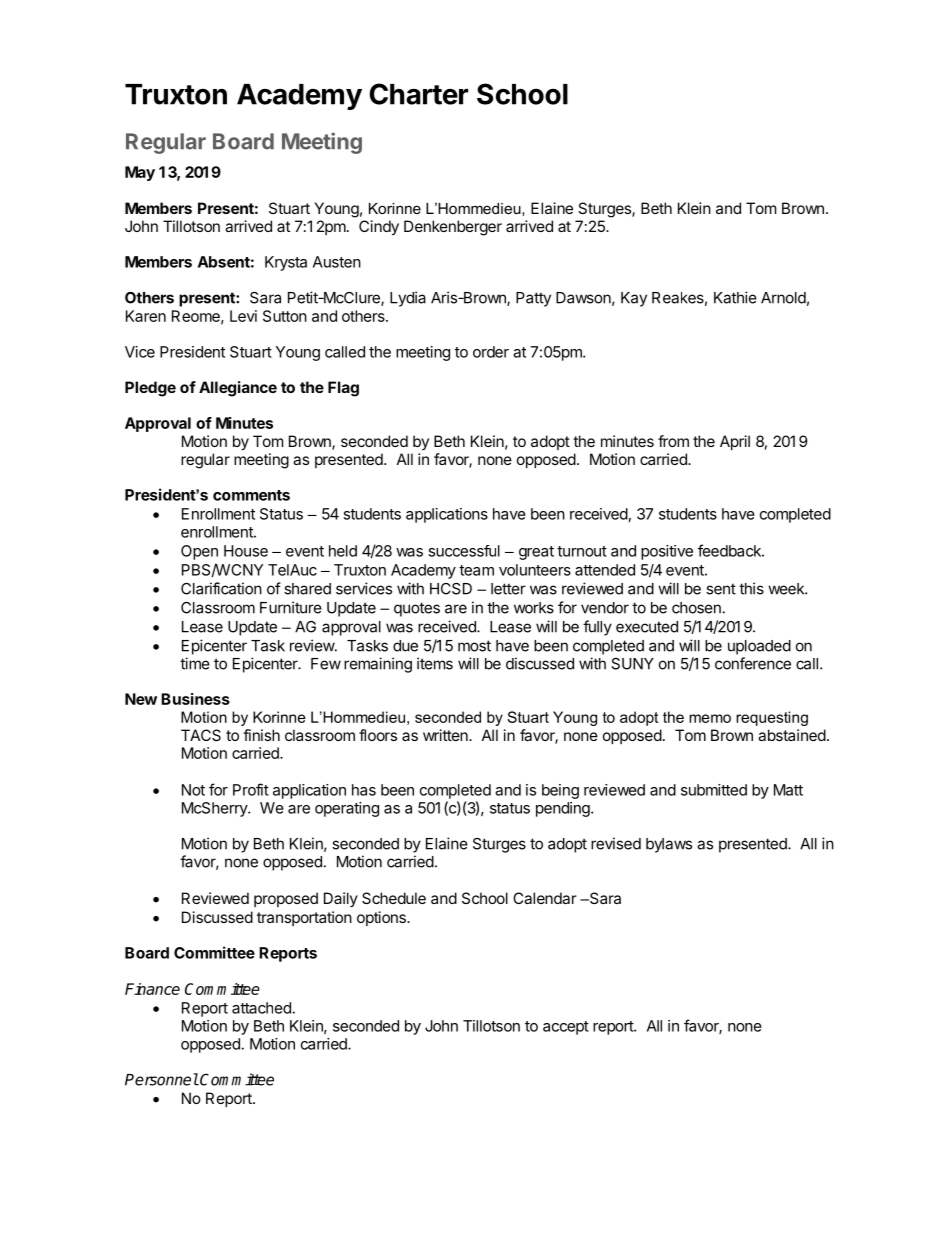 This page has width=952, height=1233. Describe the element at coordinates (140, 173) in the page. I see `May` at that location.
